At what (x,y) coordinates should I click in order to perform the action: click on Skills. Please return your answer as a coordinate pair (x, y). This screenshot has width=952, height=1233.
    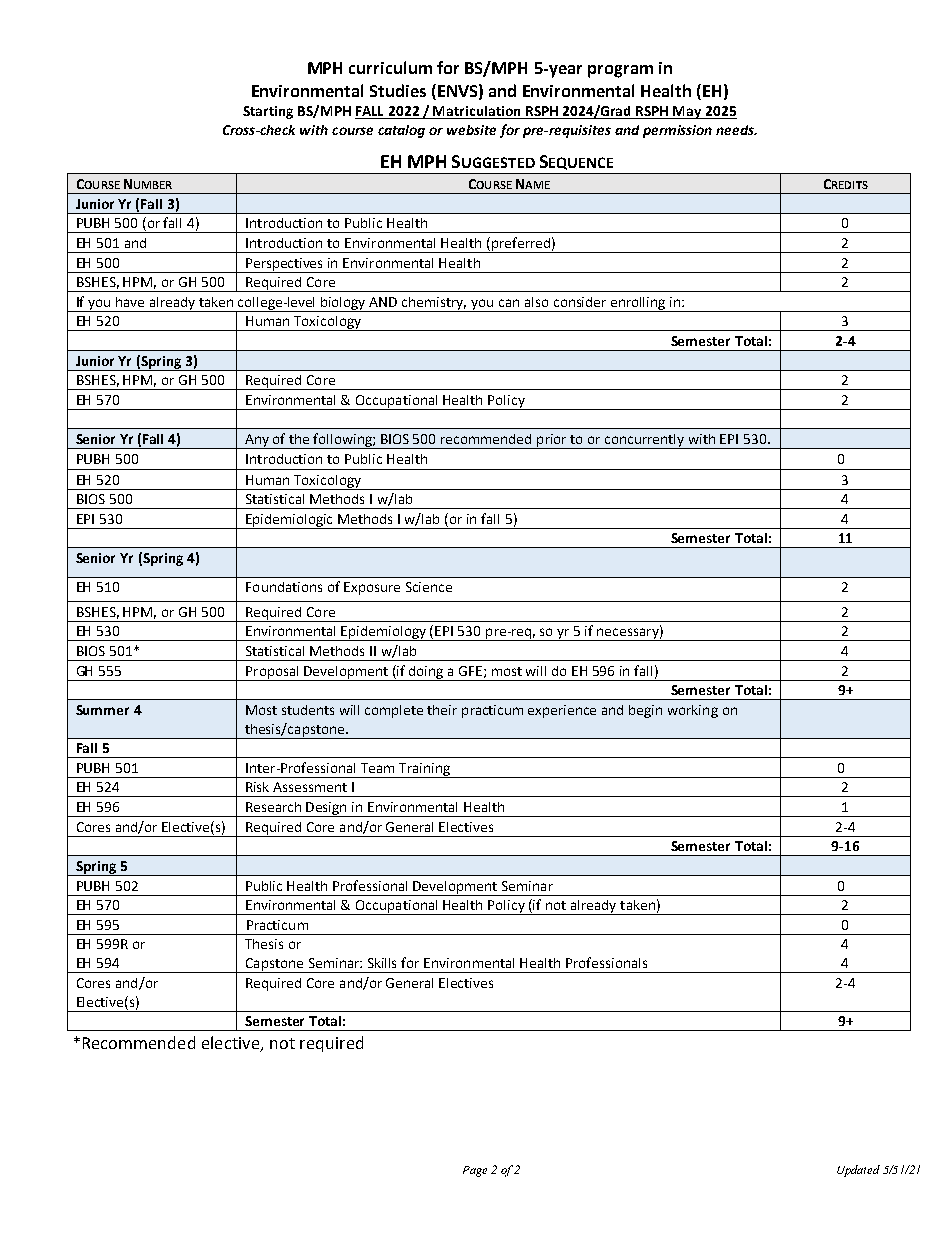
    Looking at the image, I should click on (382, 963).
